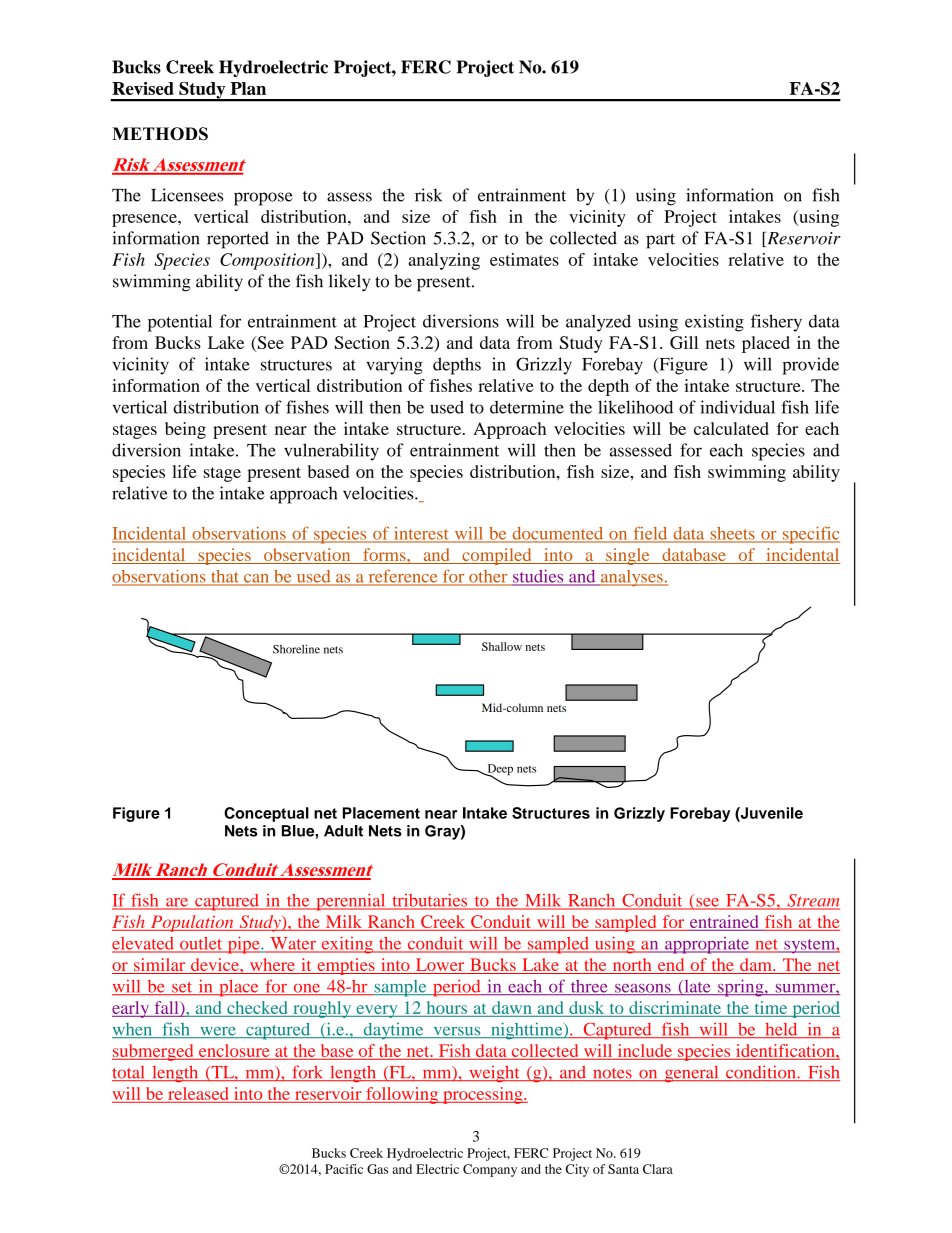 The width and height of the image is (952, 1233). What do you see at coordinates (444, 261) in the image?
I see `analyzing` at bounding box center [444, 261].
